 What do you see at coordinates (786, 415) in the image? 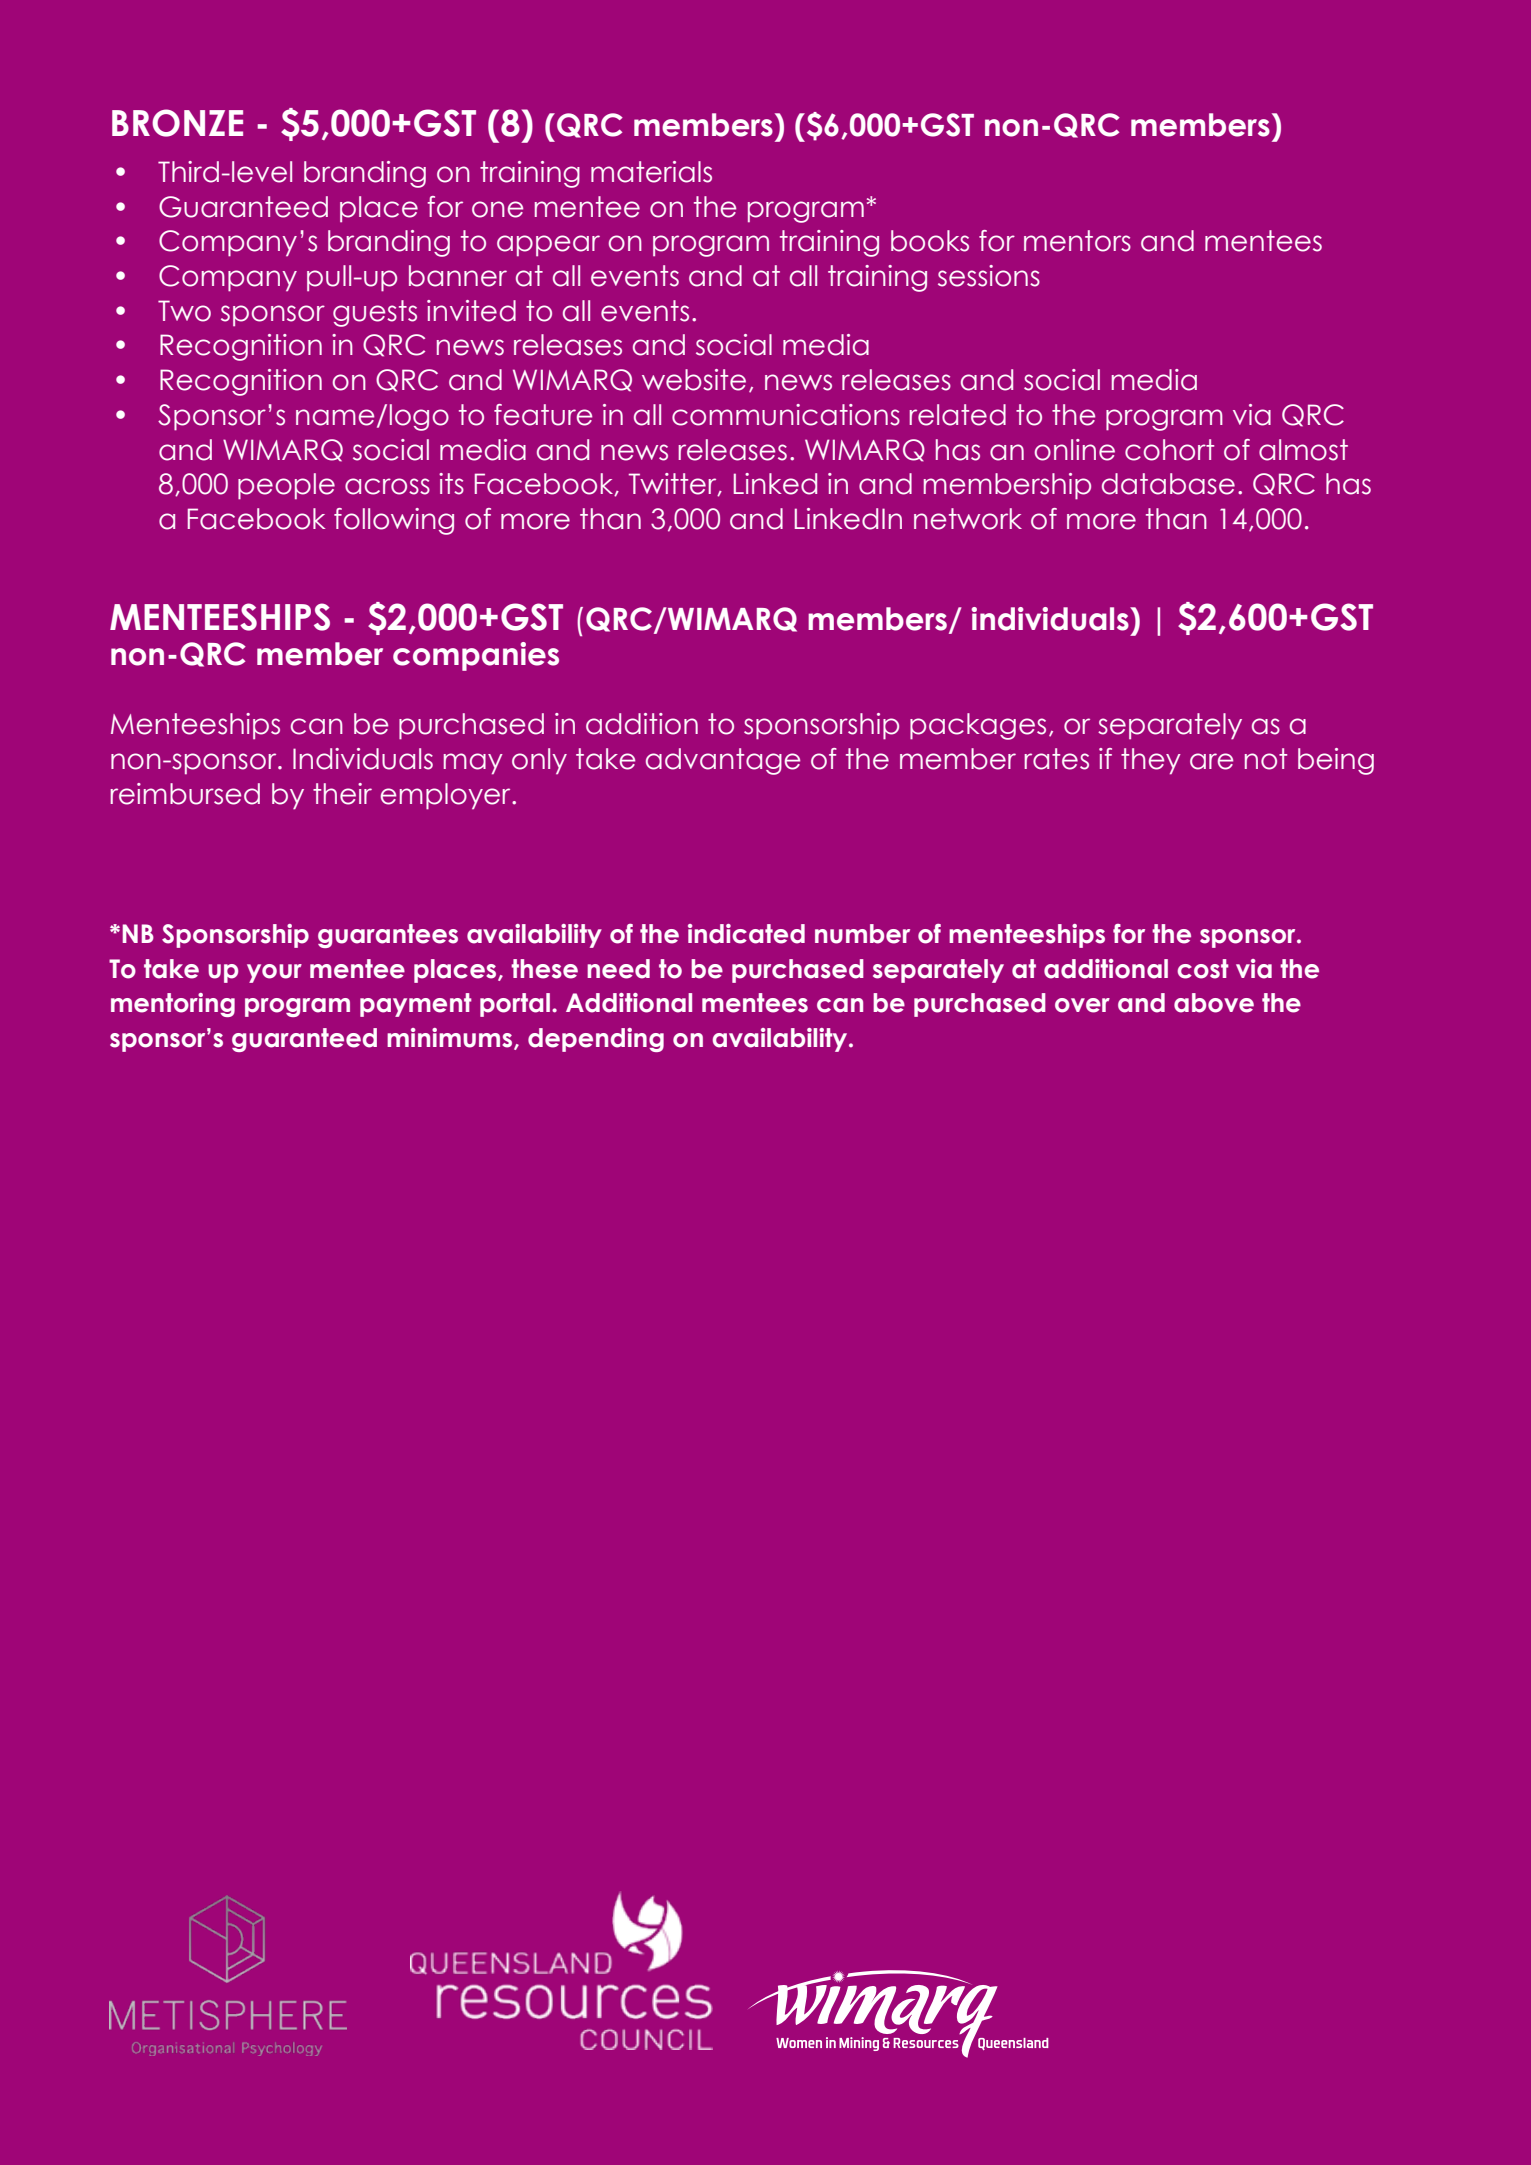
I see `communications` at bounding box center [786, 415].
